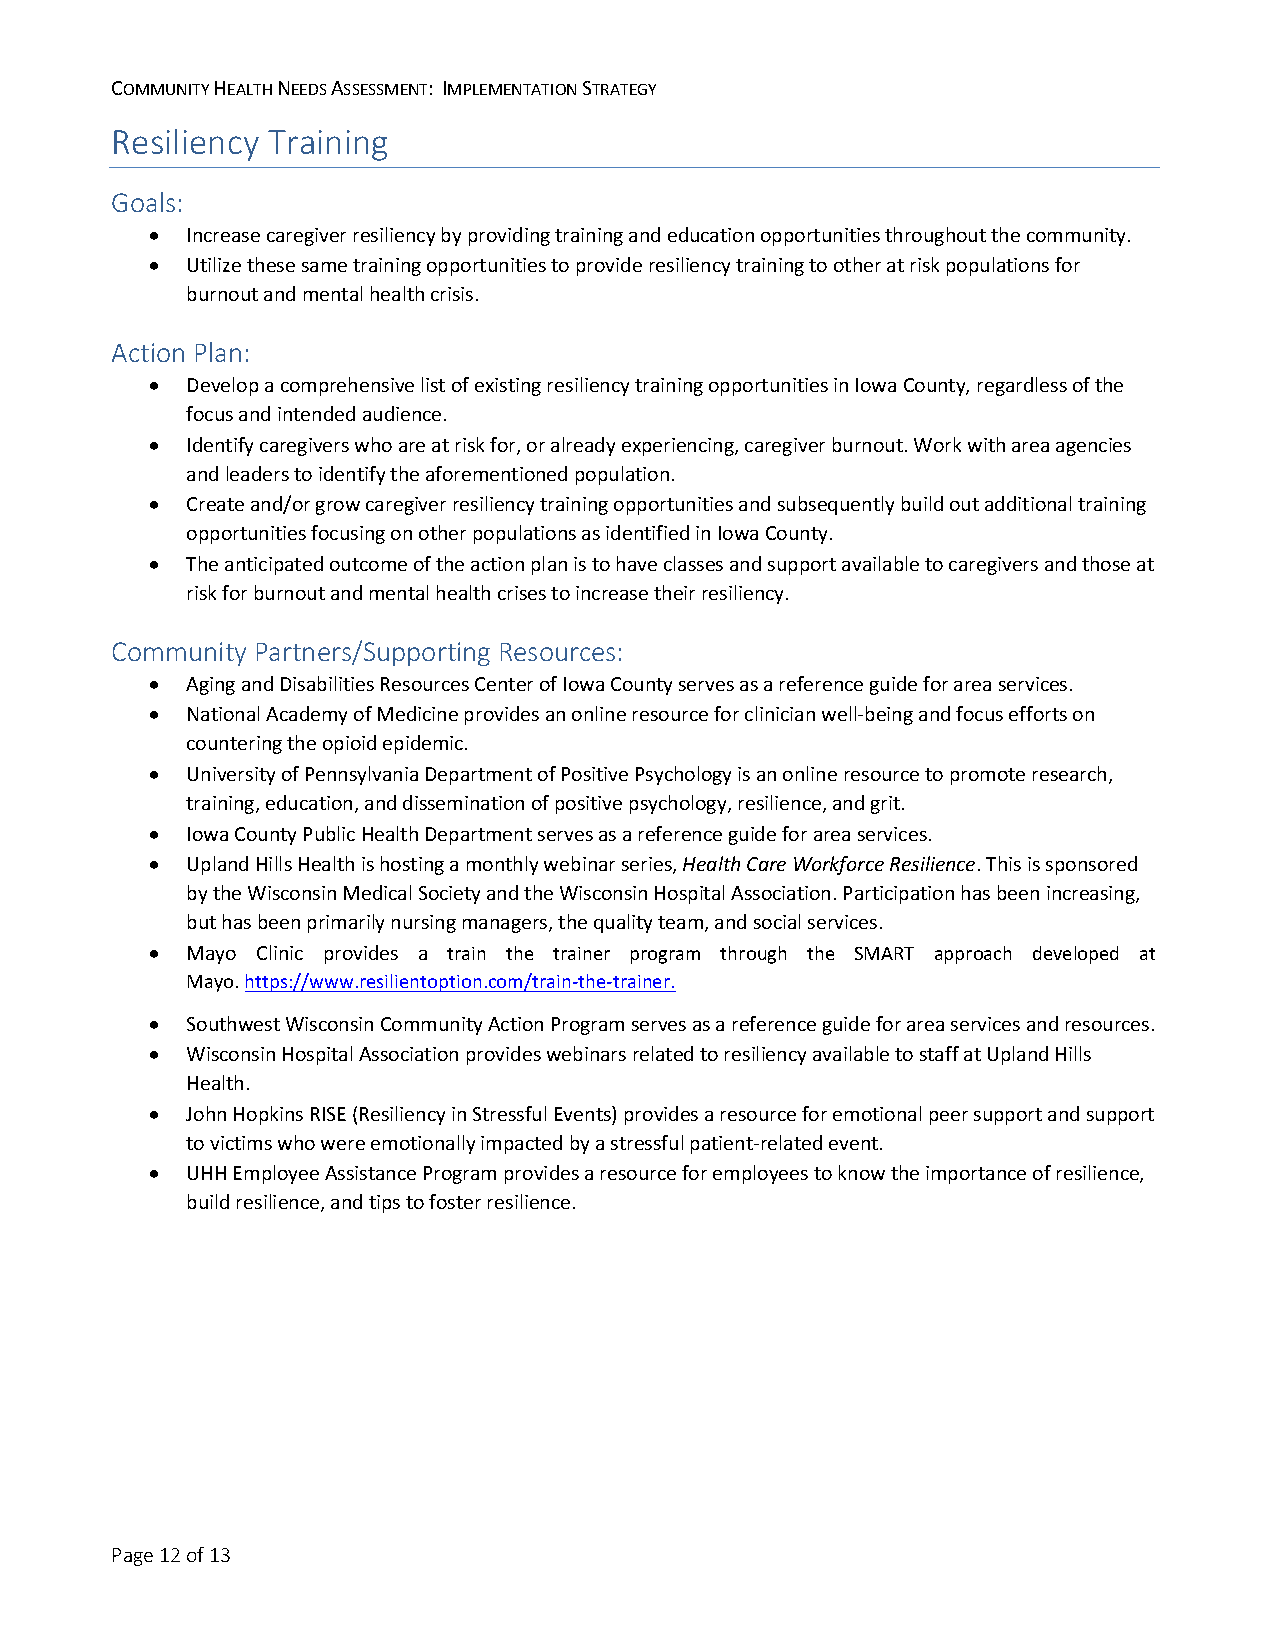 This document has width=1269, height=1643. What do you see at coordinates (274, 565) in the document?
I see `anticipated` at bounding box center [274, 565].
